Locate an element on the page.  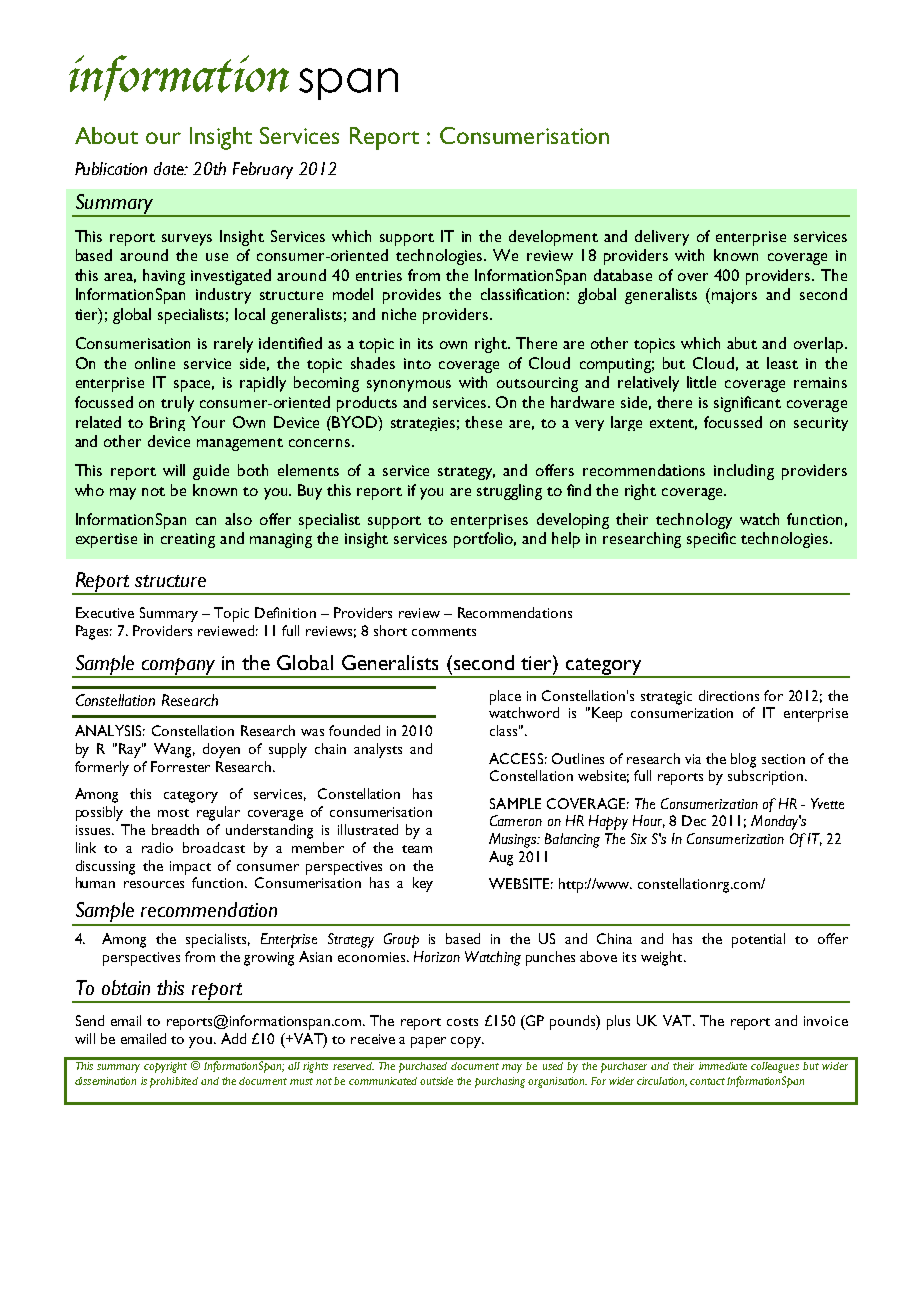
specific is located at coordinates (711, 540).
